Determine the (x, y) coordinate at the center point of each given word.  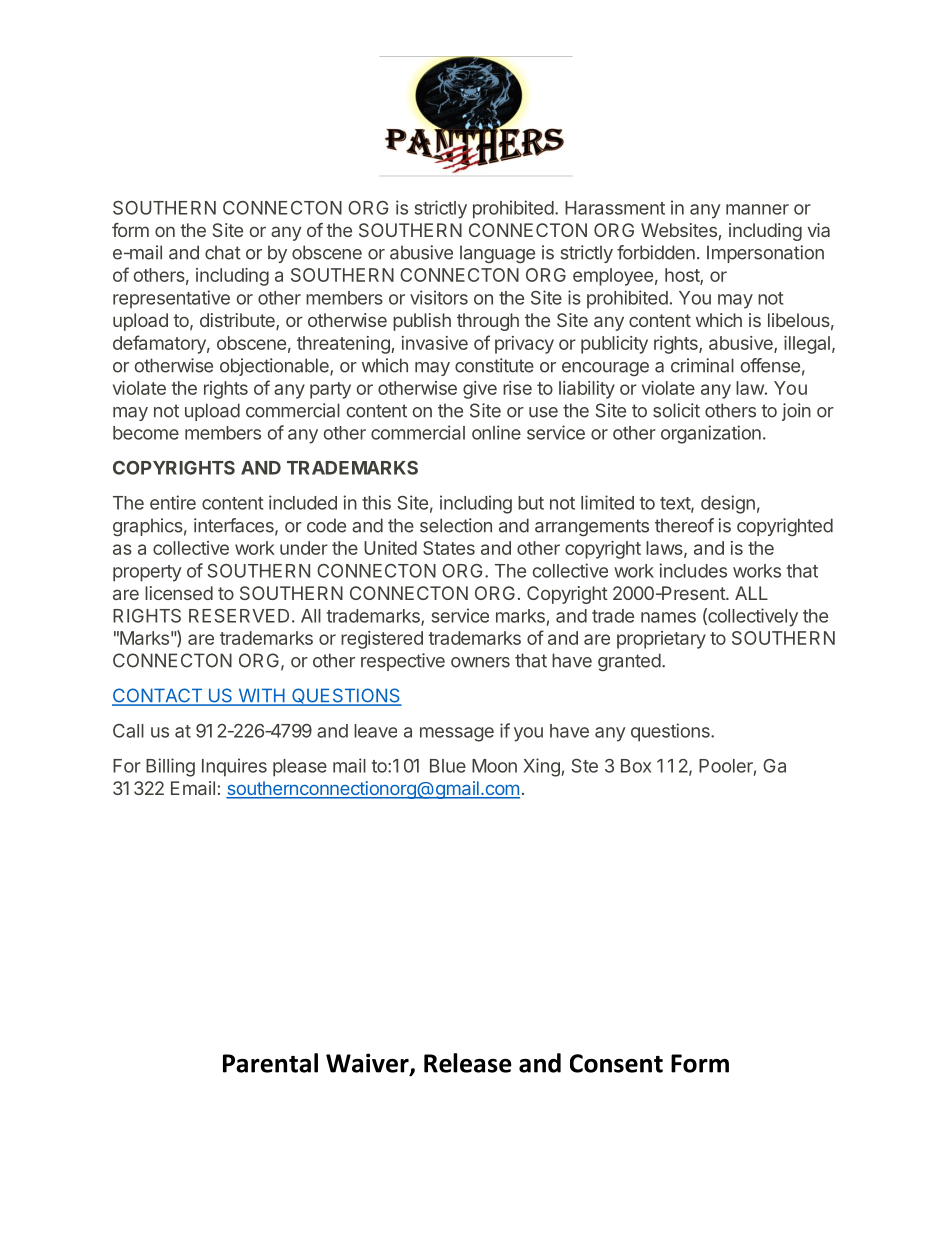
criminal (702, 365)
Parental (270, 1063)
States (449, 548)
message (457, 734)
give (480, 390)
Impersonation (765, 254)
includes (693, 570)
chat (223, 252)
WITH (261, 696)
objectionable (275, 367)
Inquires (234, 767)
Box (636, 766)
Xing (541, 767)
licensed (179, 593)
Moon (494, 766)
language (497, 254)
